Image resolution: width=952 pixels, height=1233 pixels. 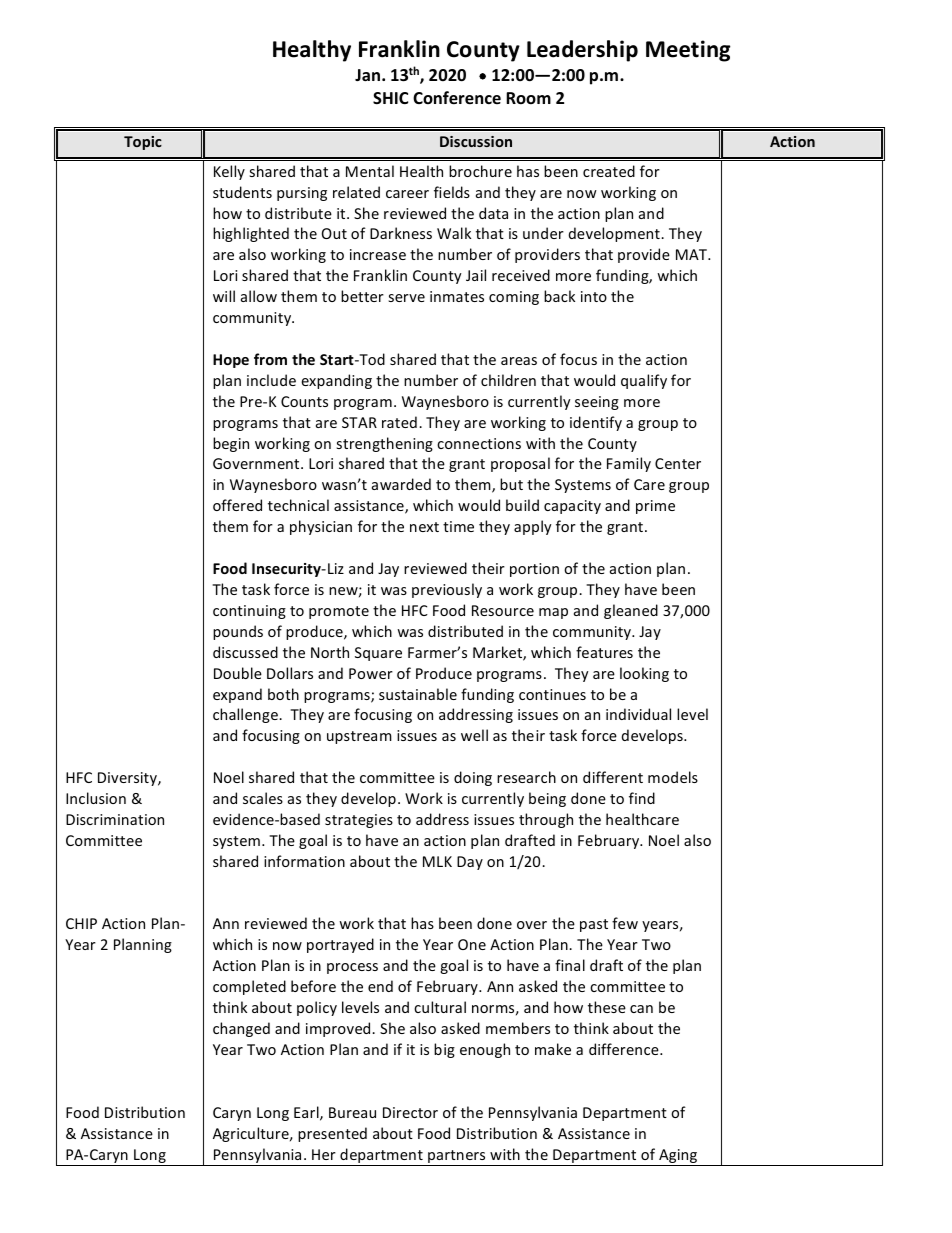 I want to click on MLK, so click(x=437, y=861).
